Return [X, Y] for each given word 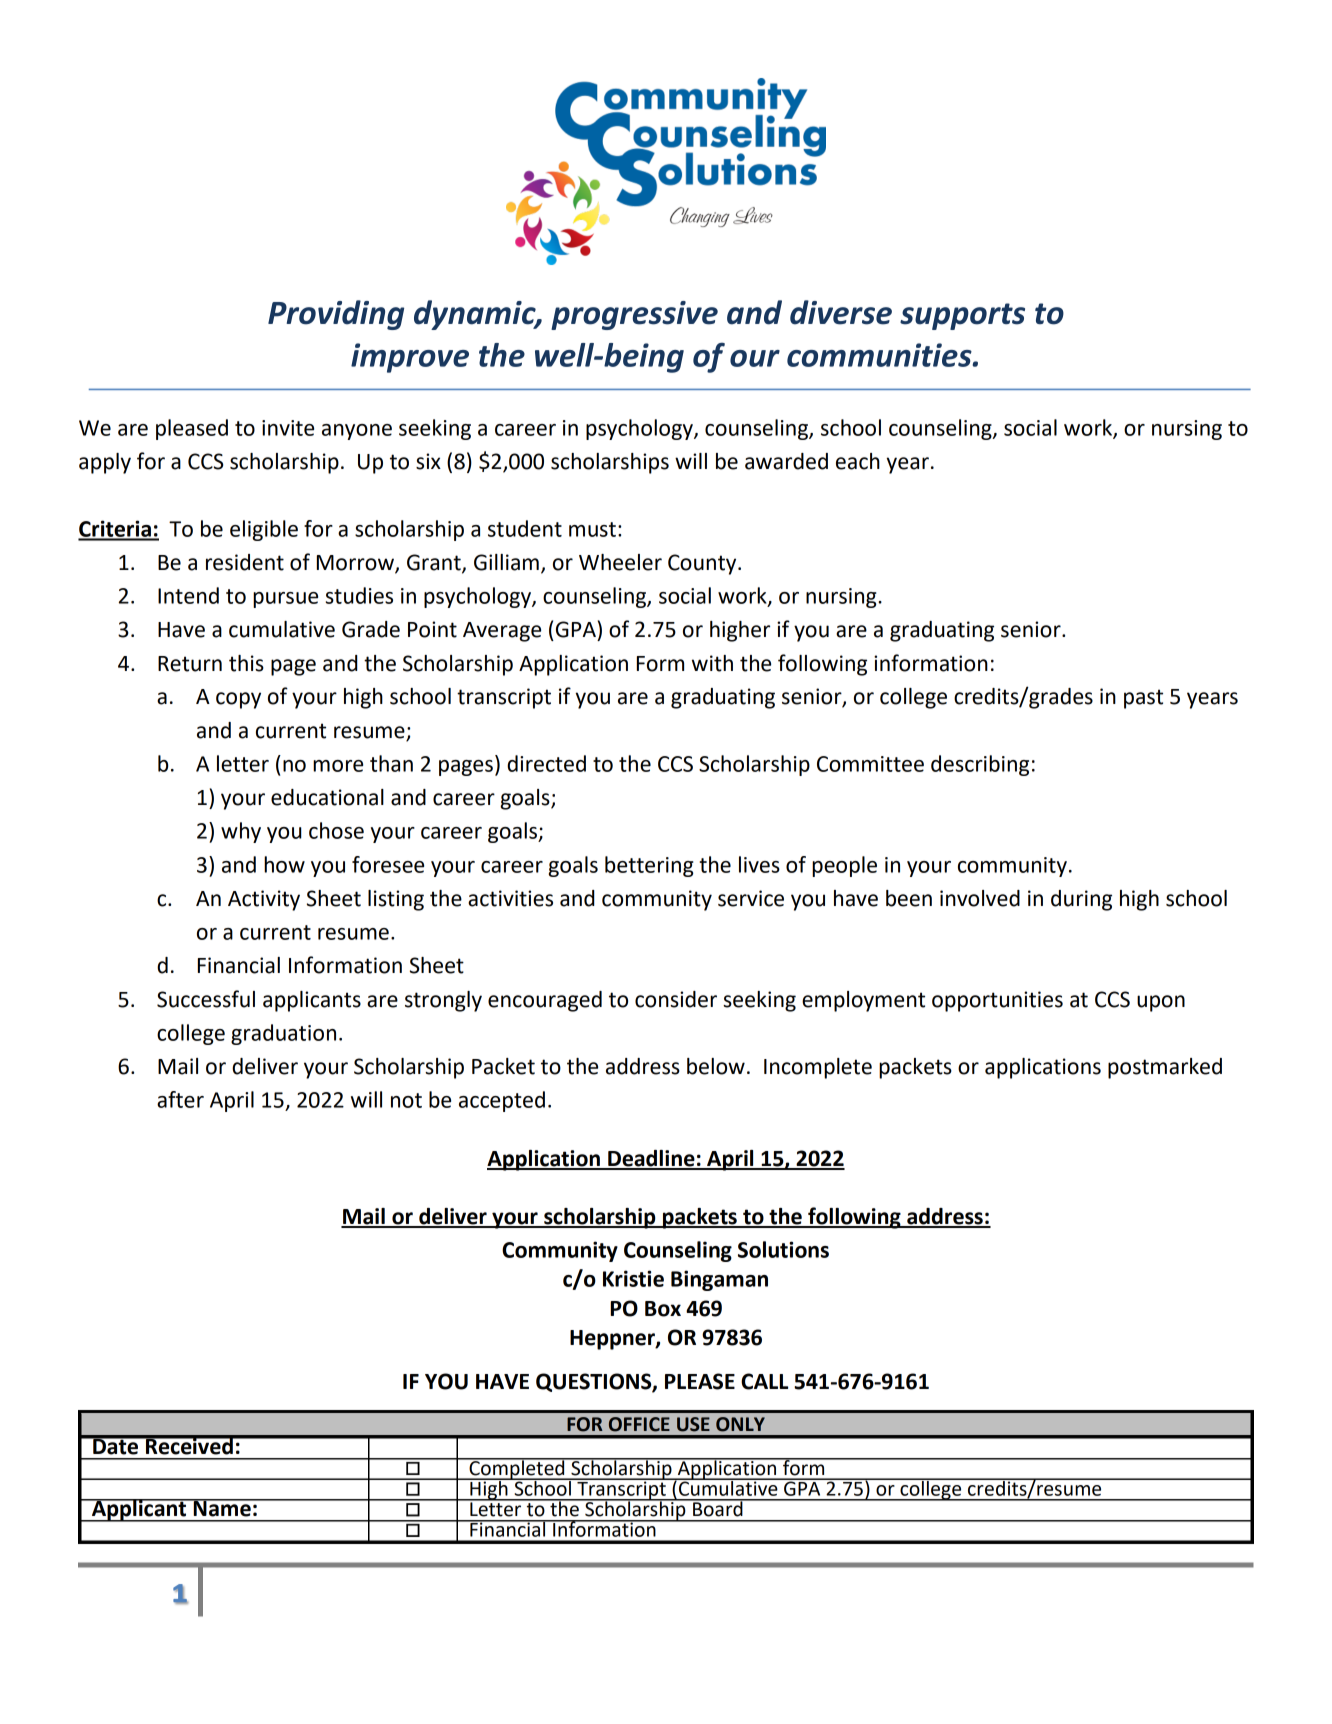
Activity [264, 900]
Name [222, 1508]
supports [962, 316]
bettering [649, 866]
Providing [336, 315]
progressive [634, 315]
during [1081, 900]
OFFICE [639, 1424]
